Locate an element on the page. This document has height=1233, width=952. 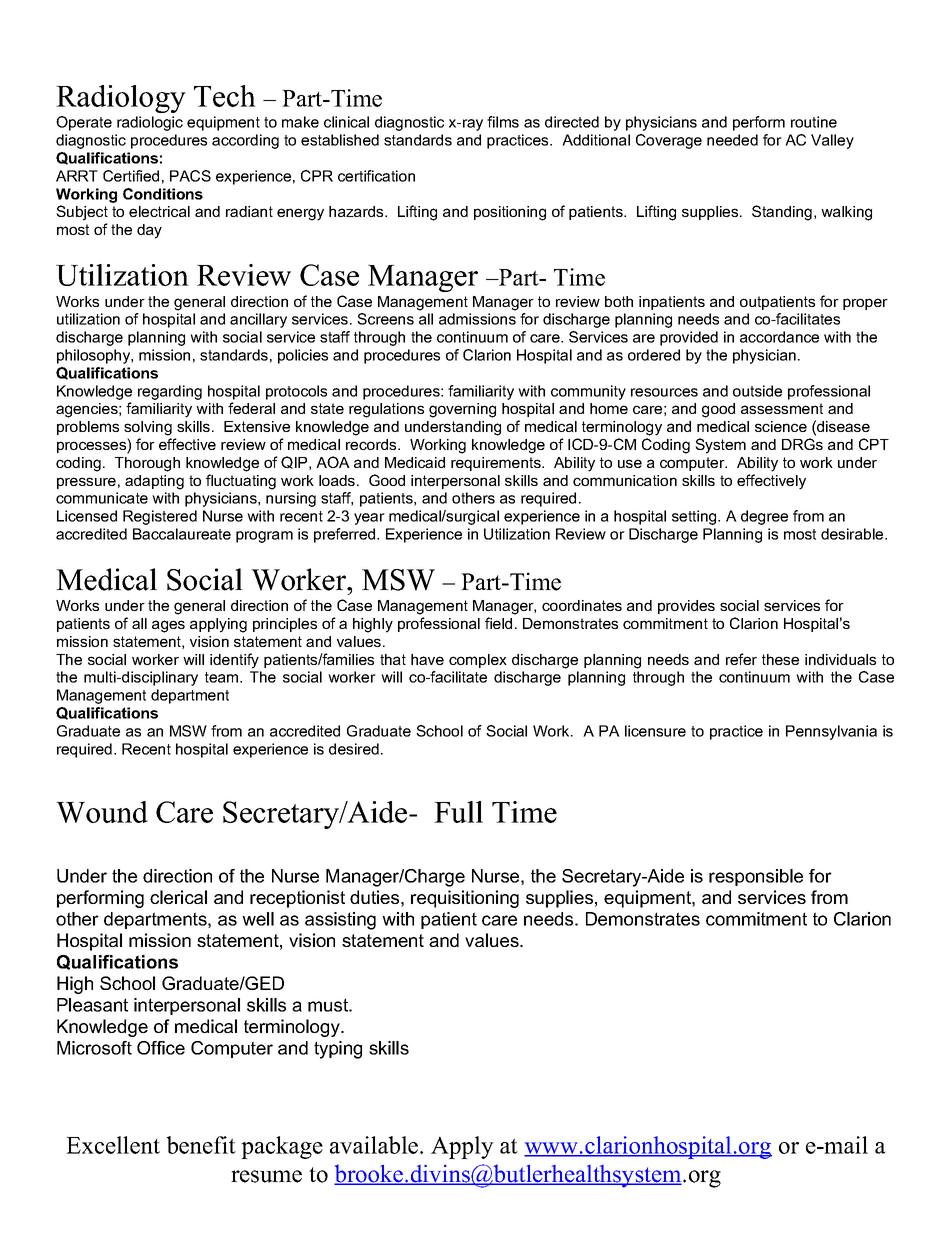
these is located at coordinates (780, 659).
